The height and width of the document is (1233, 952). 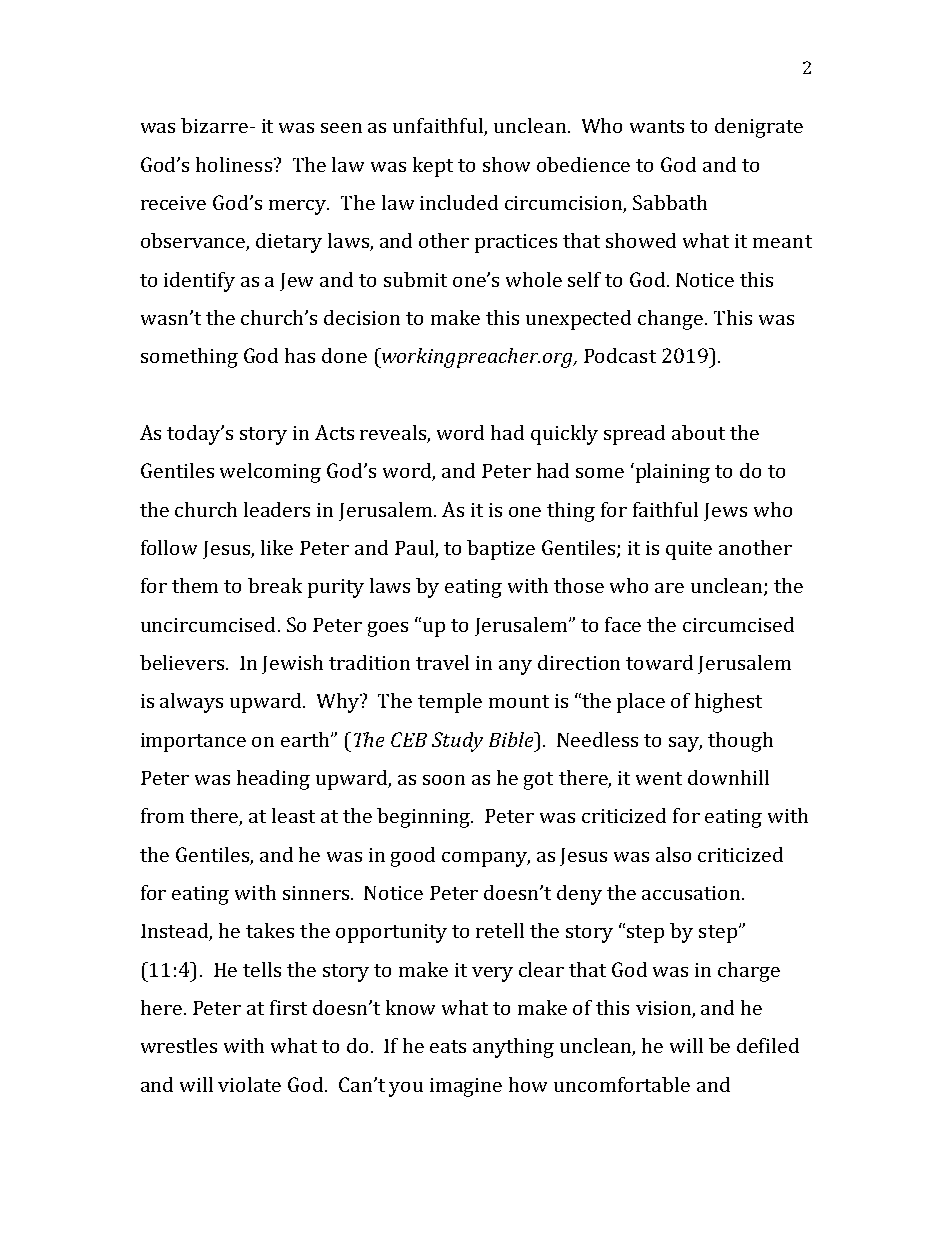 I want to click on quickly, so click(x=564, y=435).
